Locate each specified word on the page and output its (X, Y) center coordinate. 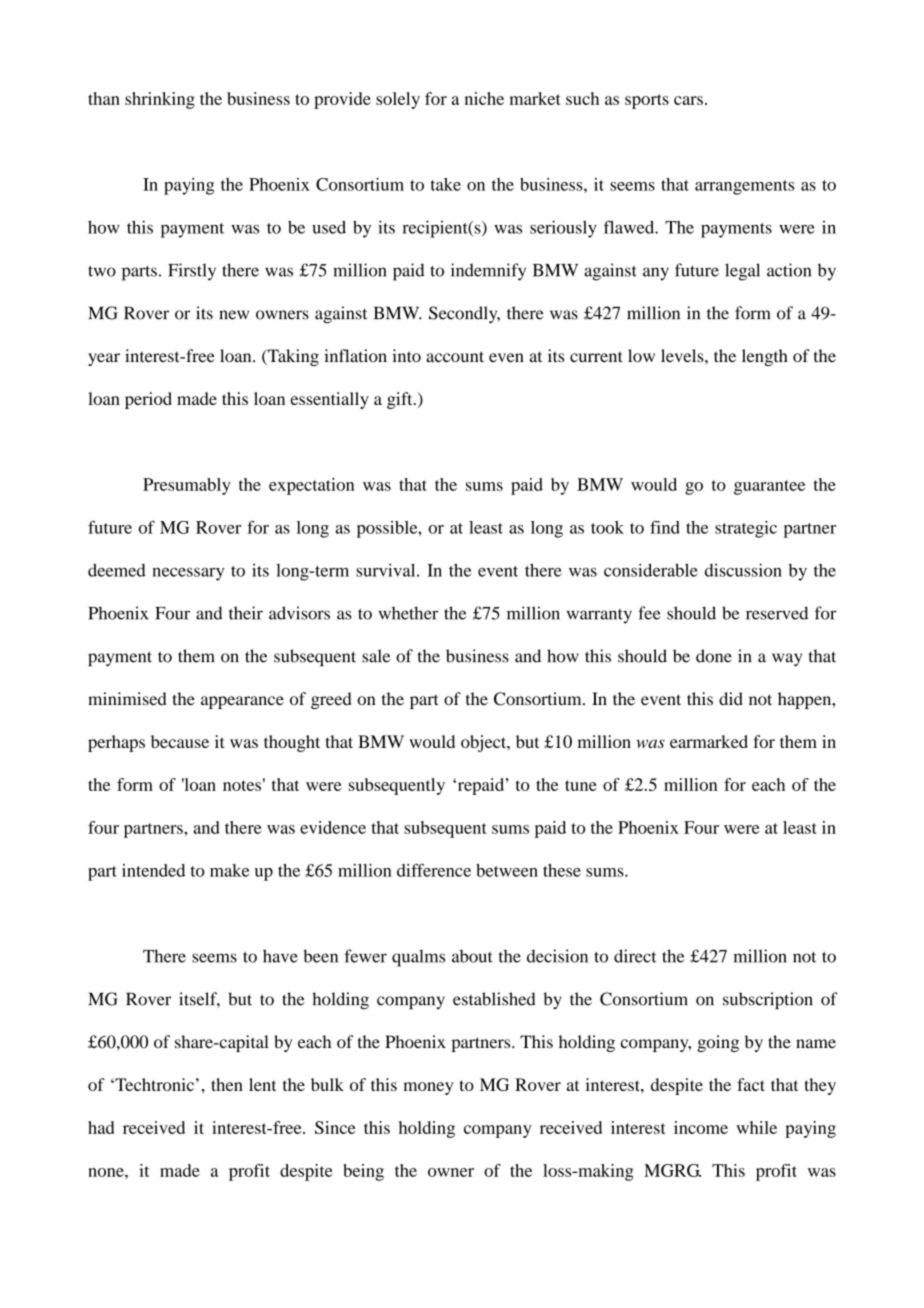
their (246, 613)
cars (688, 100)
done (714, 656)
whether (408, 613)
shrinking (160, 100)
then (227, 1084)
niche (484, 98)
